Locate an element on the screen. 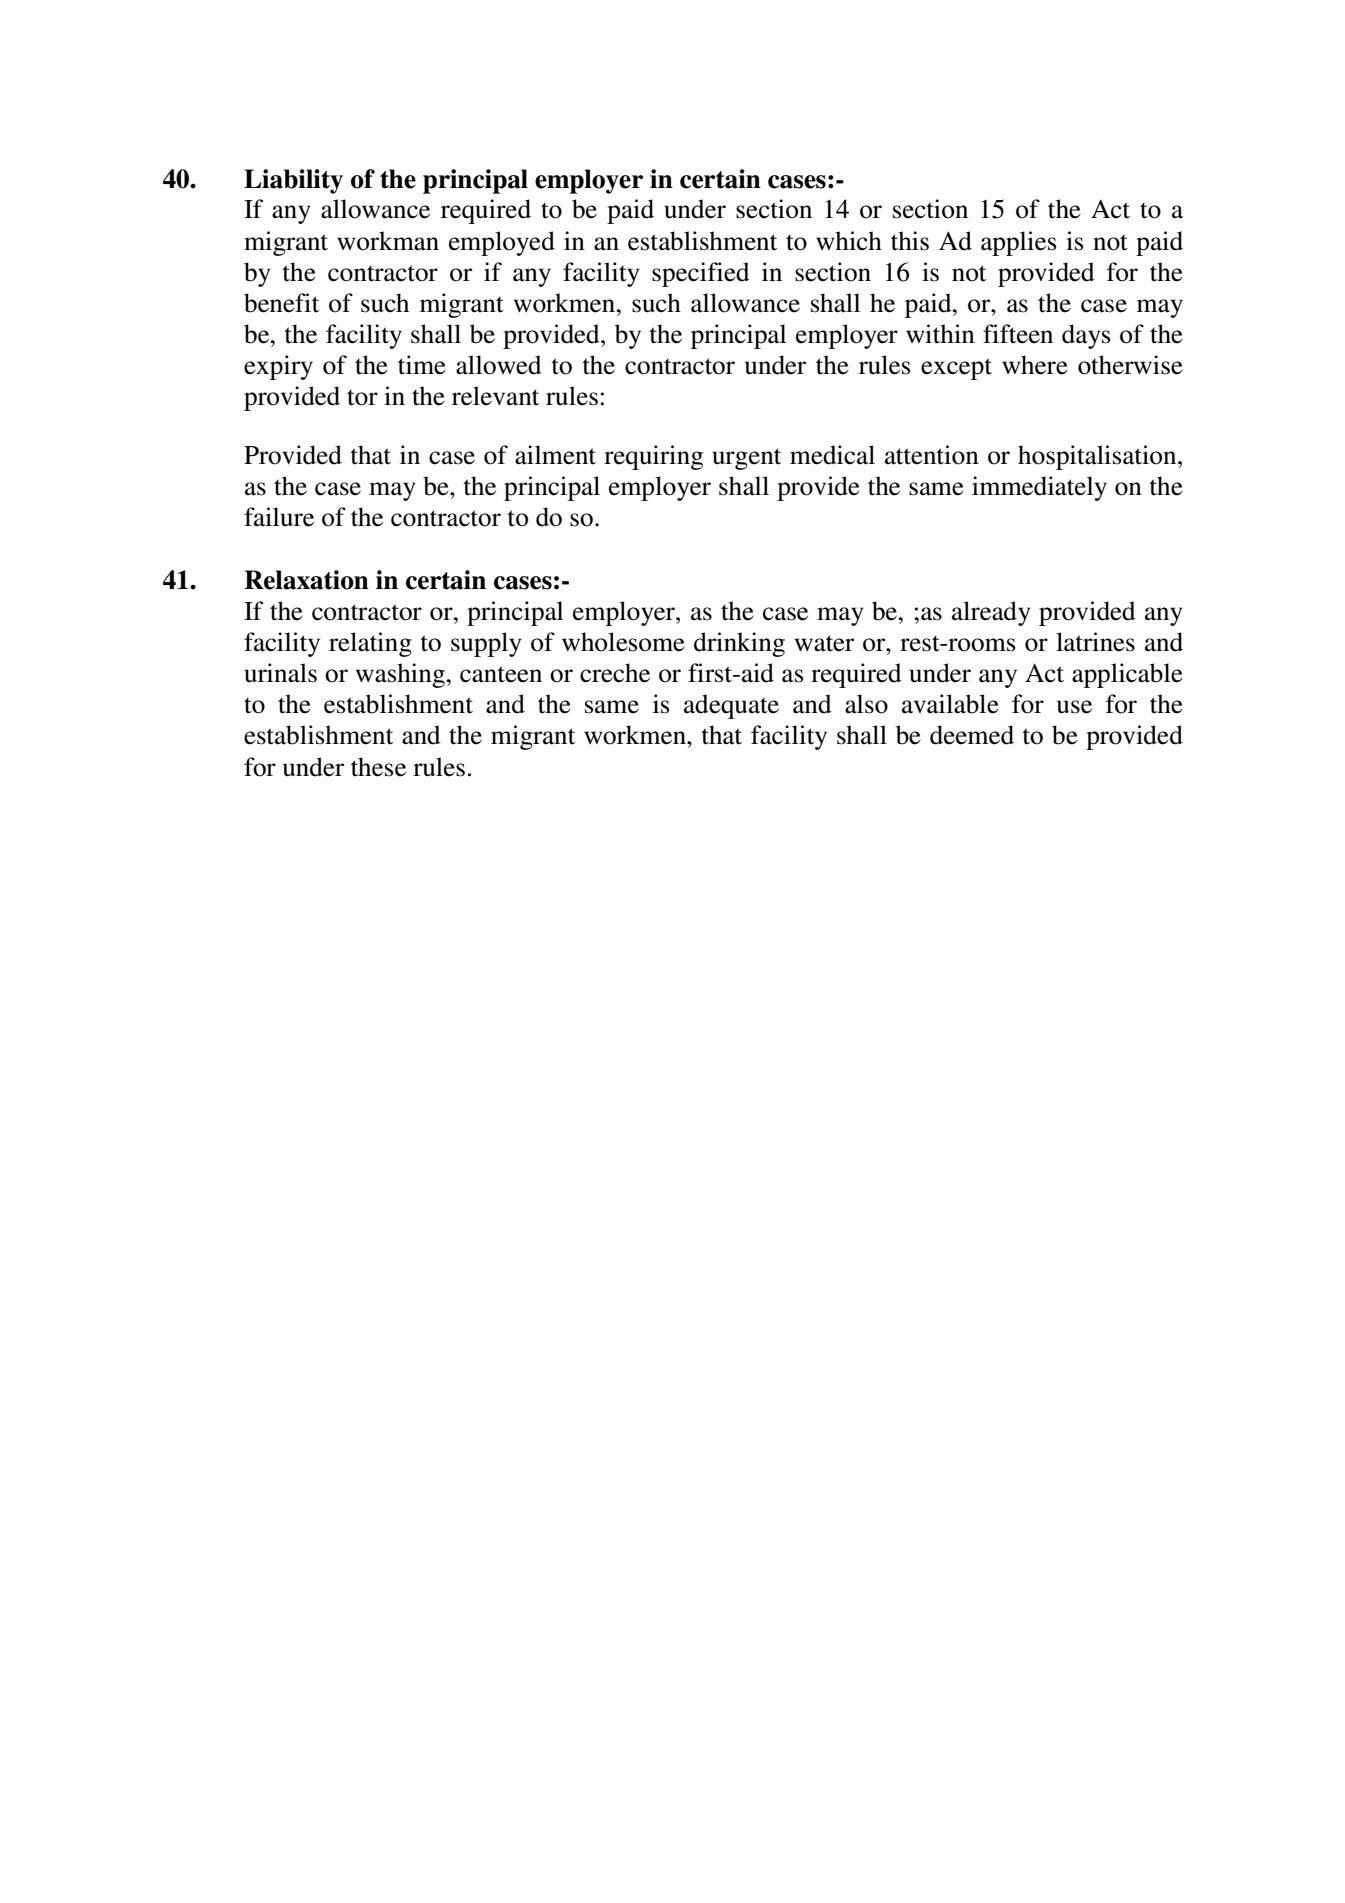 The width and height of the screenshot is (1345, 1903). time is located at coordinates (422, 365).
